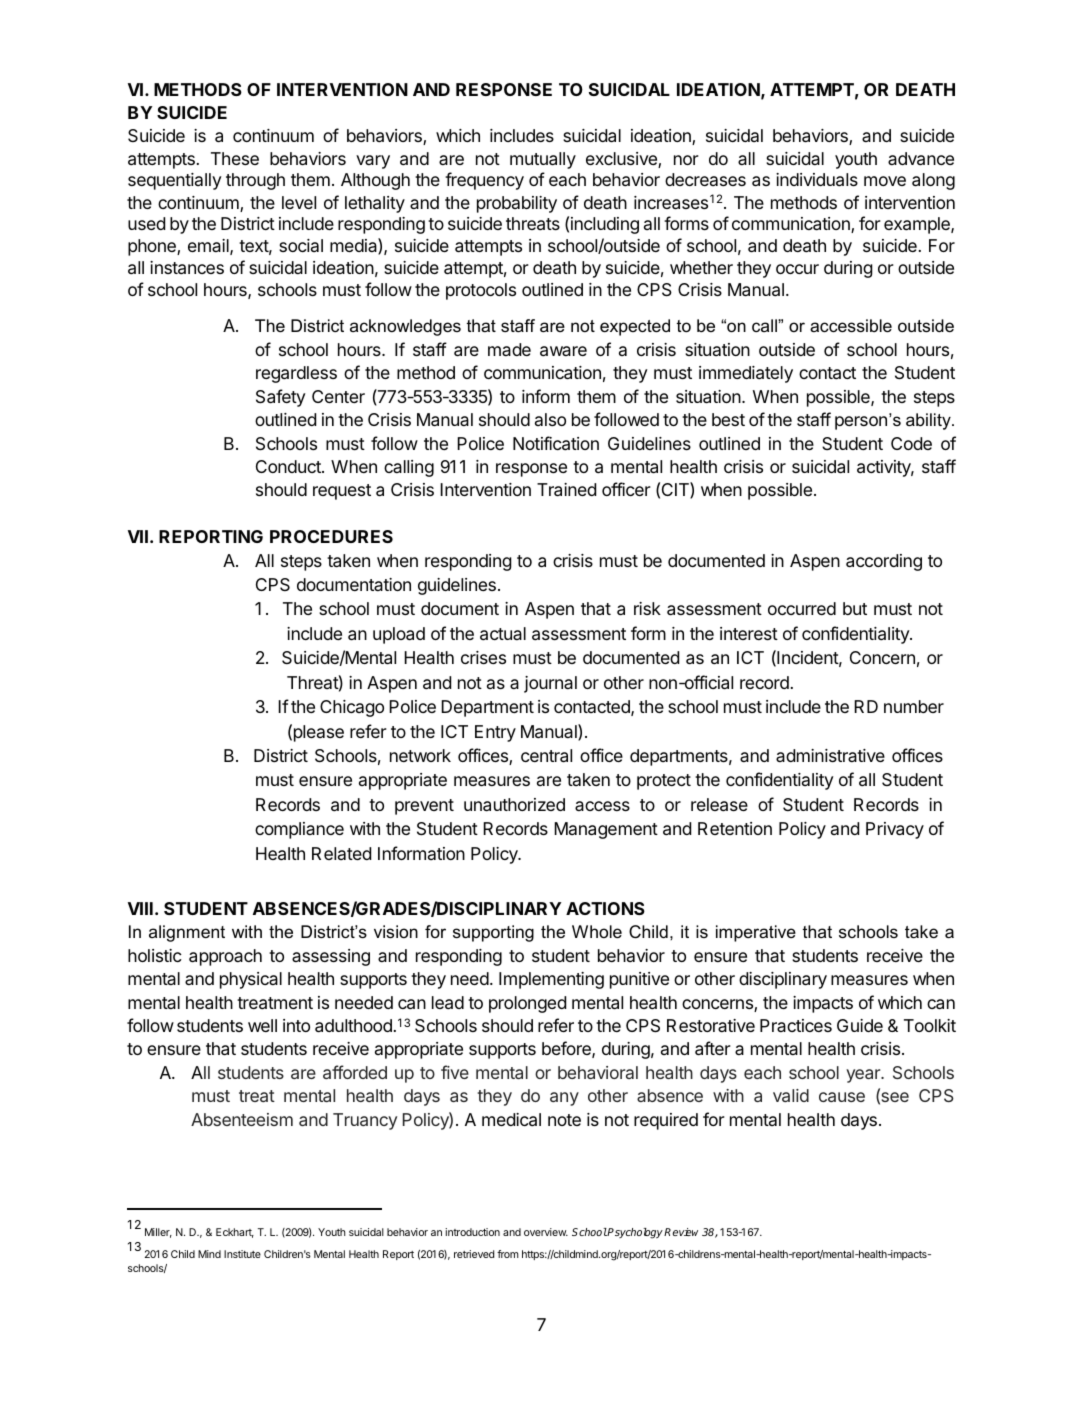  Describe the element at coordinates (546, 1232) in the document. I see `overview` at that location.
